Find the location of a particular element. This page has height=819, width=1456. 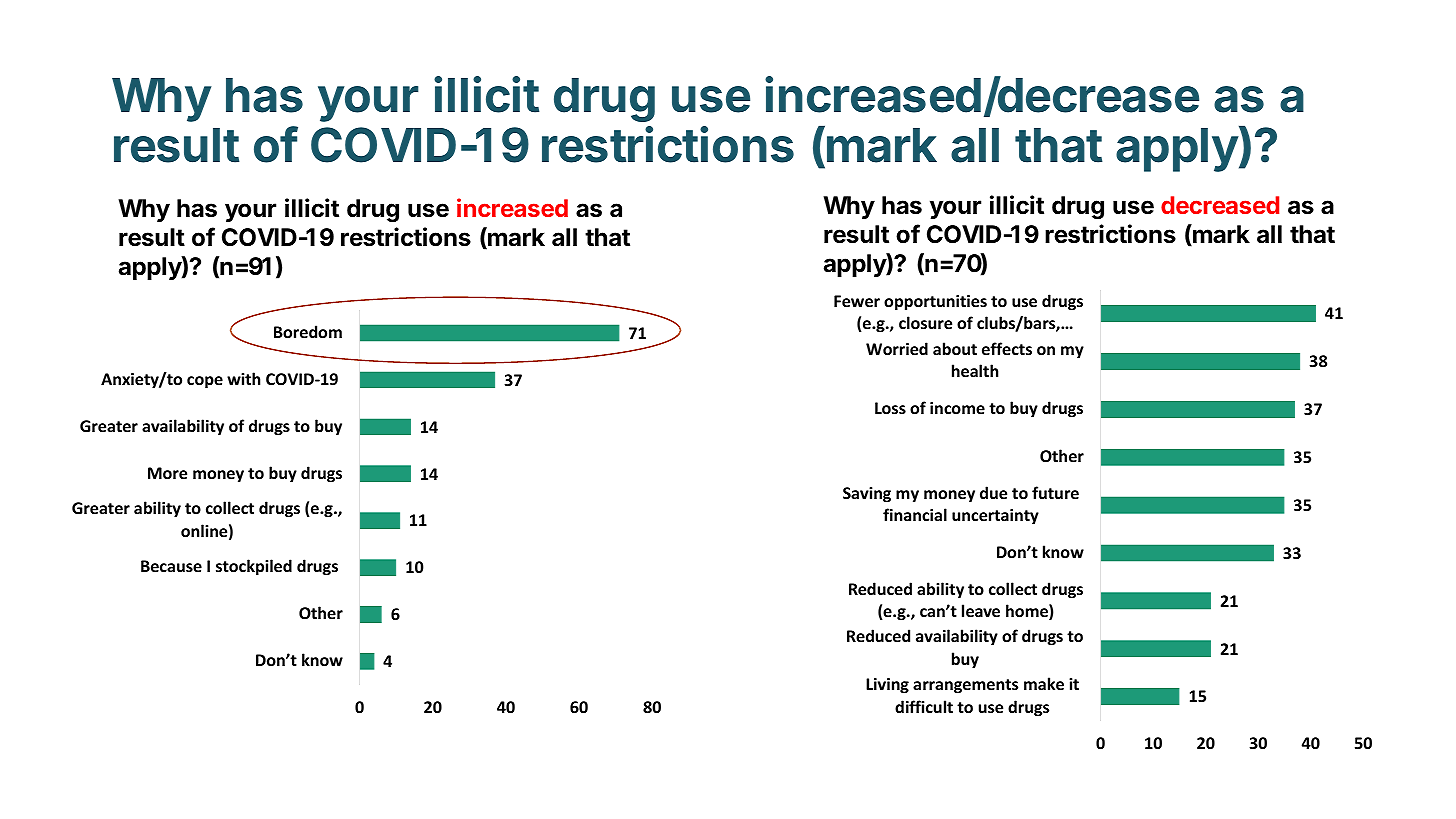

opportunities is located at coordinates (935, 303).
